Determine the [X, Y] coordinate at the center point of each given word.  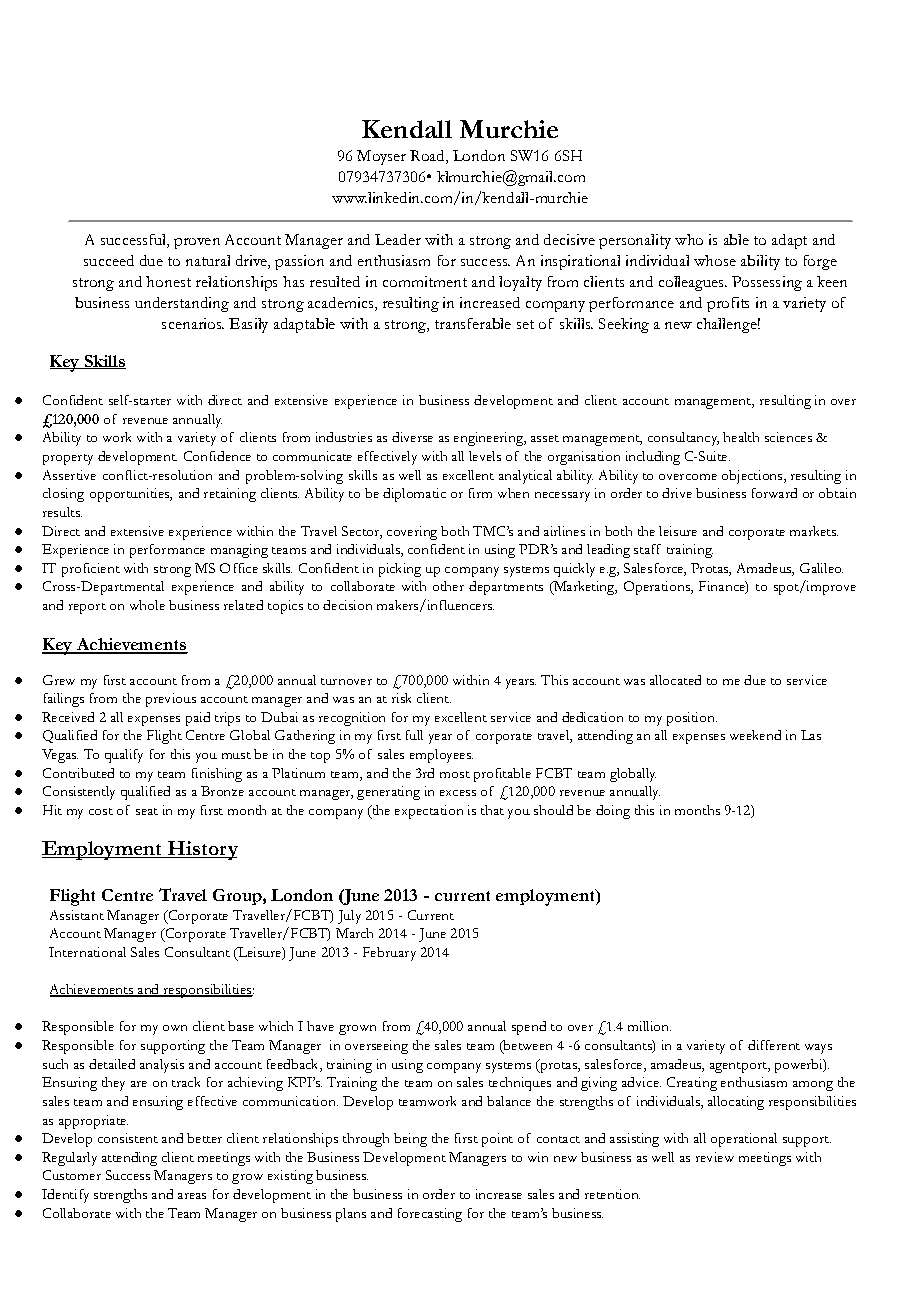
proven [197, 243]
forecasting [430, 1215]
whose [715, 260]
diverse [412, 437]
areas [192, 1196]
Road [428, 157]
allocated [675, 680]
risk [401, 698]
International [87, 952]
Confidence [217, 456]
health [741, 437]
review [715, 1157]
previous [171, 700]
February [389, 954]
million [649, 1026]
